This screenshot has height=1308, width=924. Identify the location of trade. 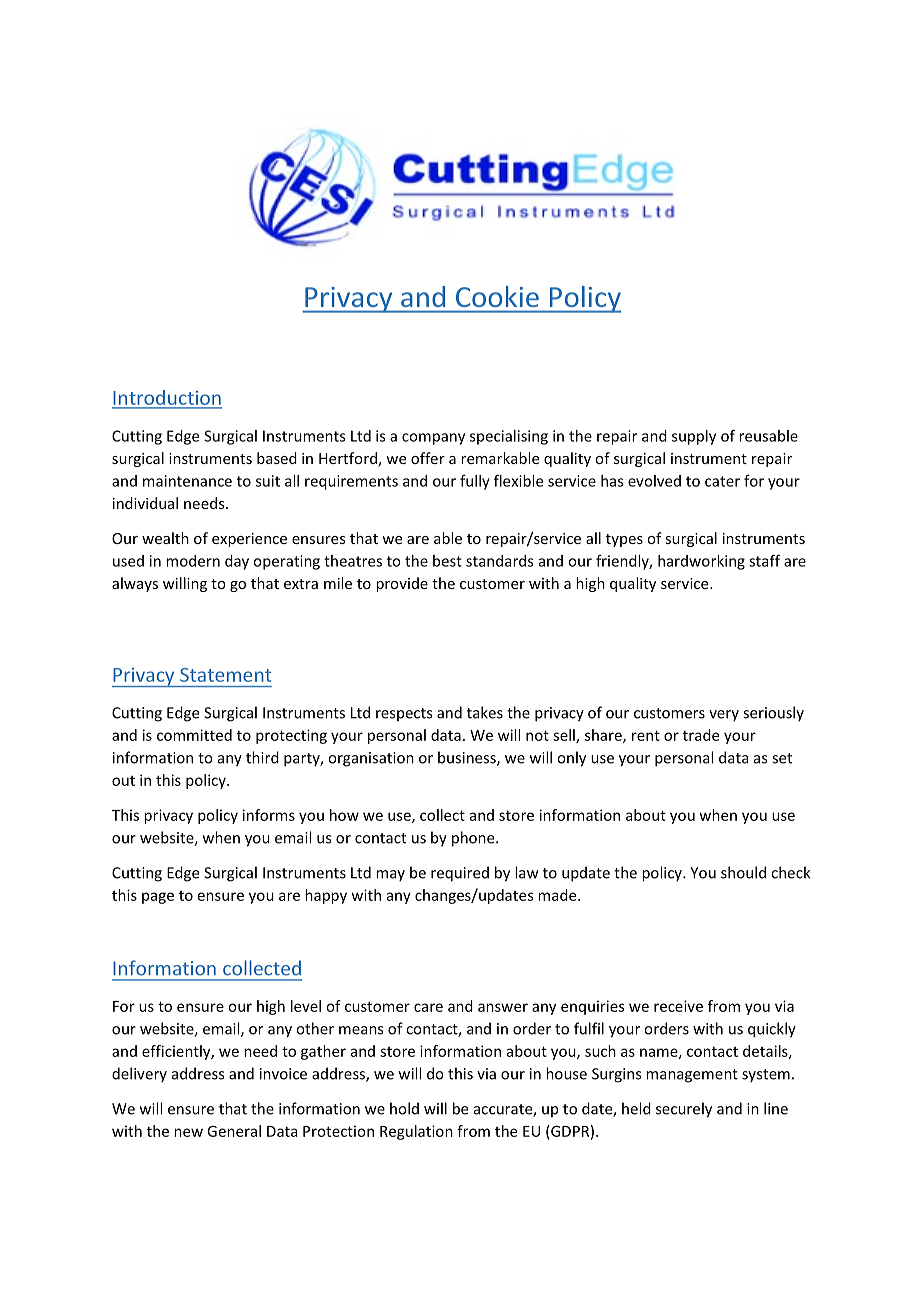
(701, 735).
